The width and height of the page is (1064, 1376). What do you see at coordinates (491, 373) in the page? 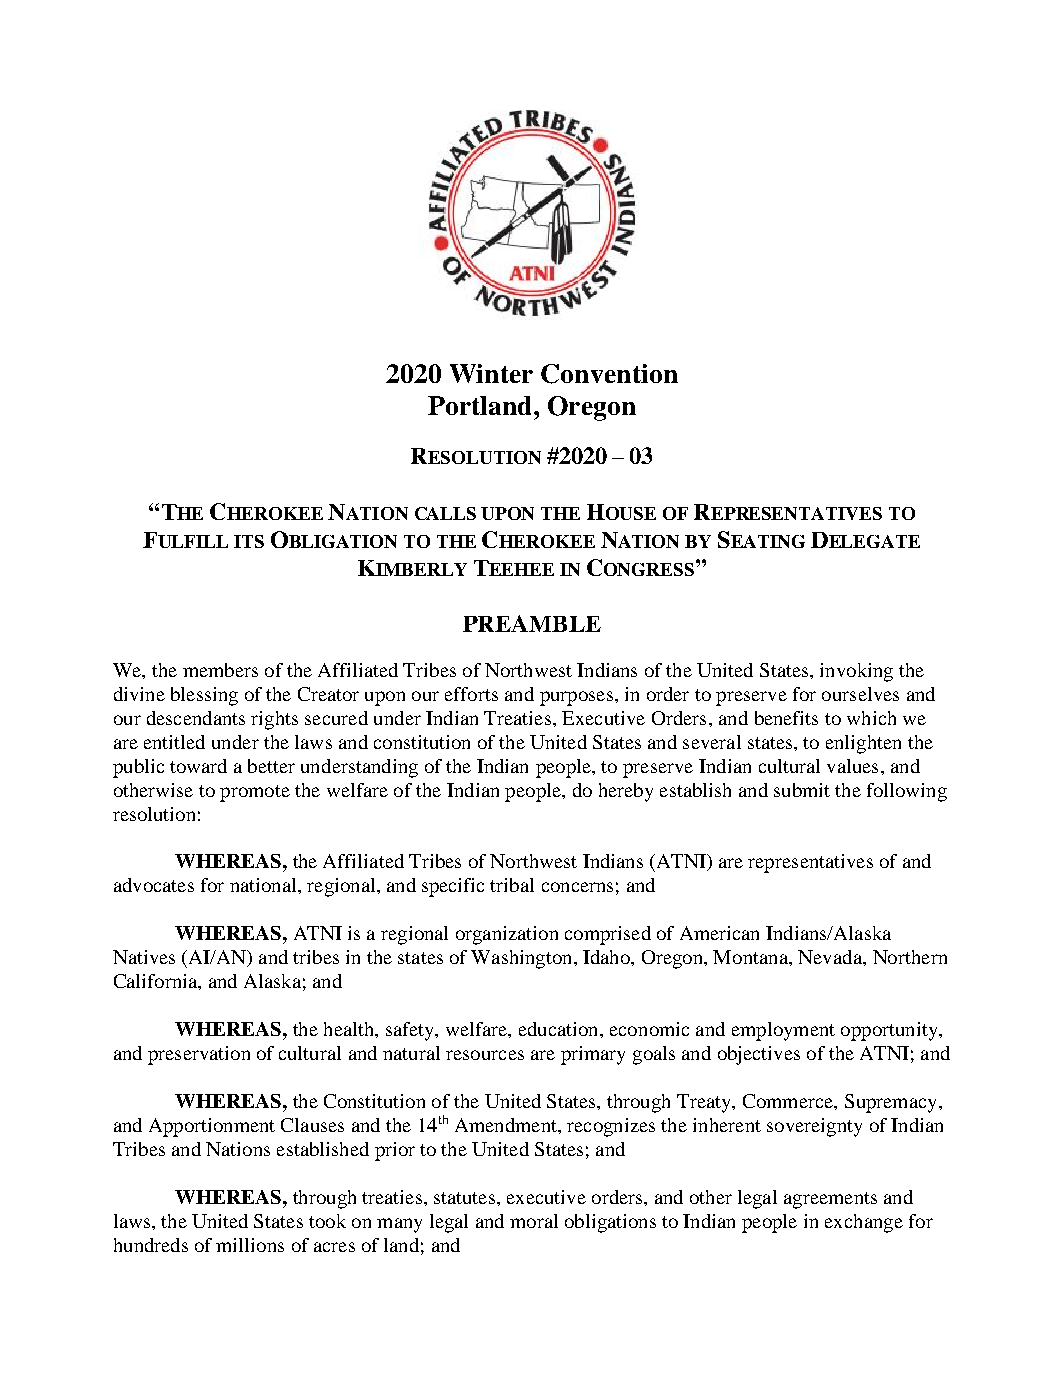
I see `Winter` at bounding box center [491, 373].
